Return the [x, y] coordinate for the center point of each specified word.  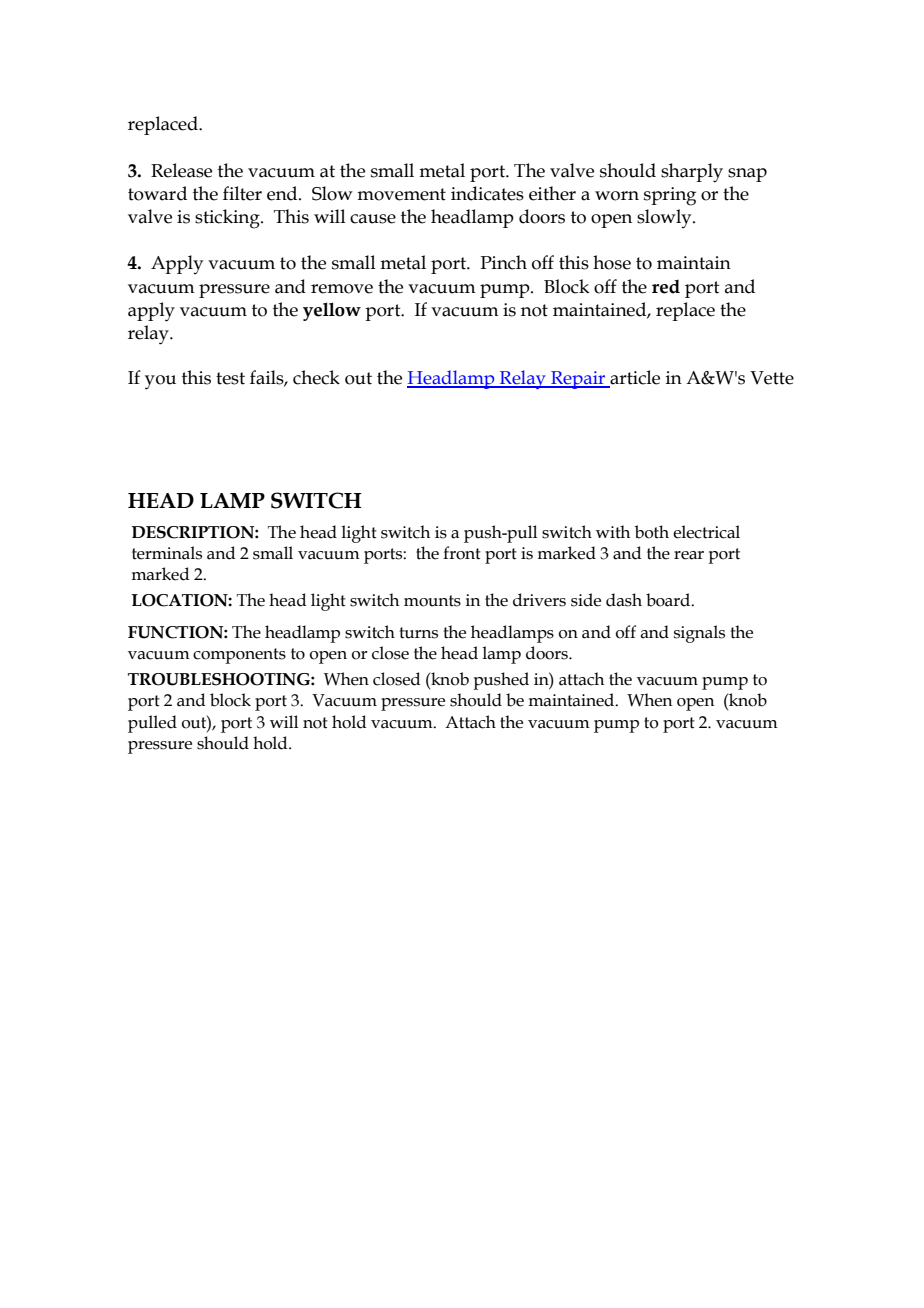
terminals [167, 553]
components [239, 656]
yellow [332, 311]
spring [670, 196]
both [652, 532]
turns [418, 633]
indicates [487, 193]
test [230, 378]
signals [699, 634]
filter [242, 193]
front [462, 553]
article [635, 377]
